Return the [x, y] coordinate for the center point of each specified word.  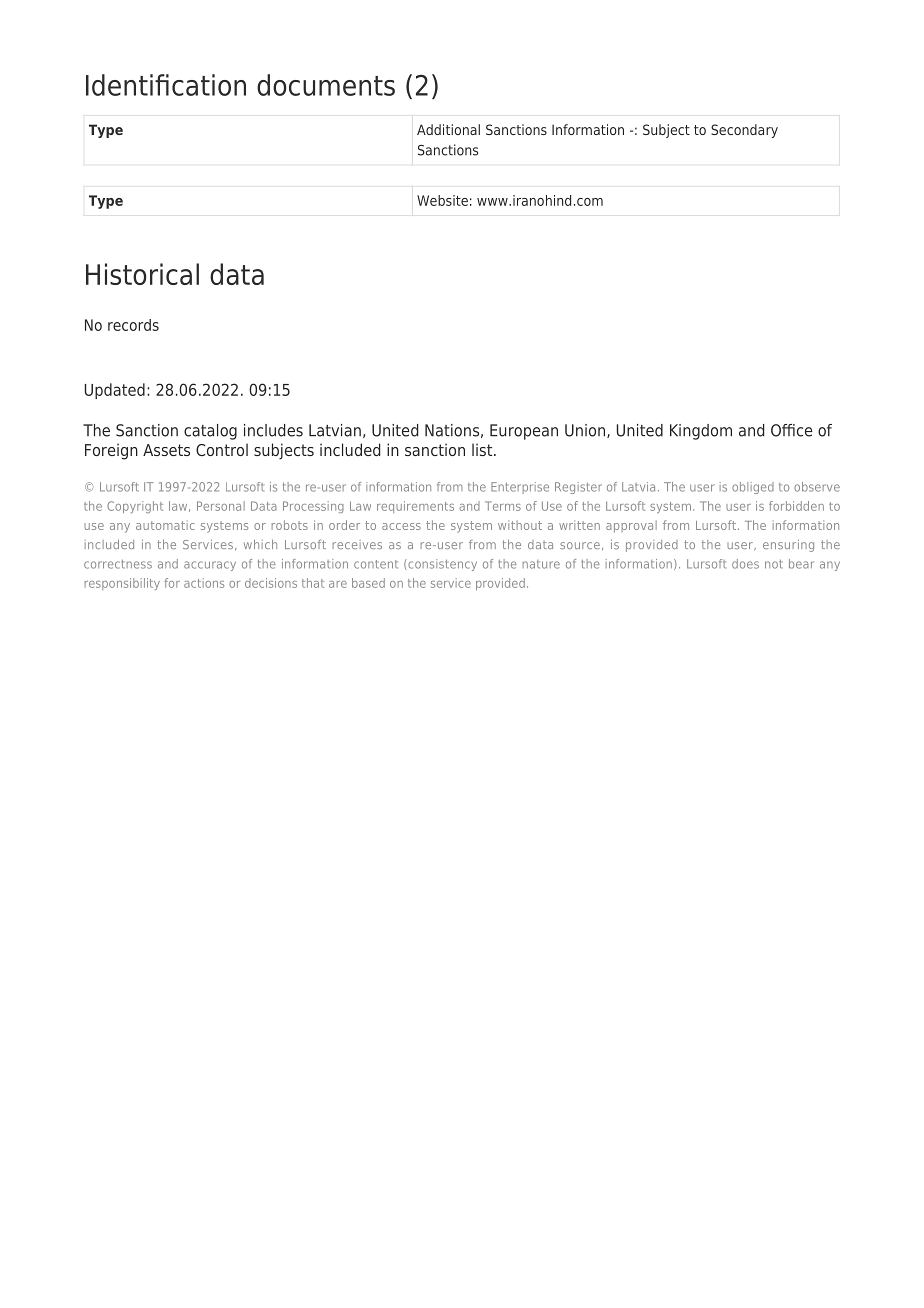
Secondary [744, 131]
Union [585, 430]
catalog [210, 432]
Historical [142, 274]
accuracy [210, 566]
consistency [441, 565]
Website [442, 200]
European [524, 432]
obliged [753, 488]
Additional [448, 129]
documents [326, 85]
